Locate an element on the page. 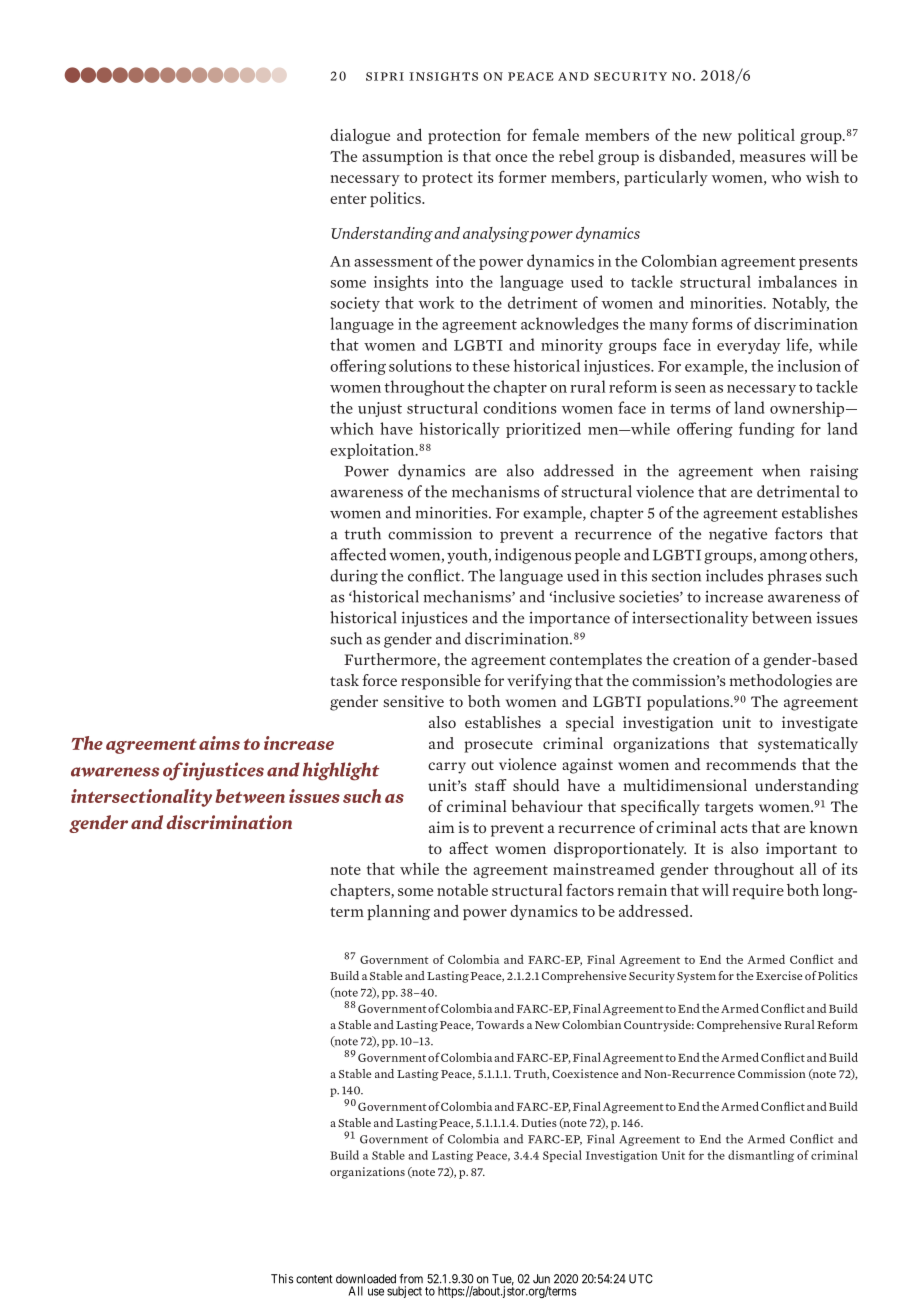  negative is located at coordinates (738, 535).
